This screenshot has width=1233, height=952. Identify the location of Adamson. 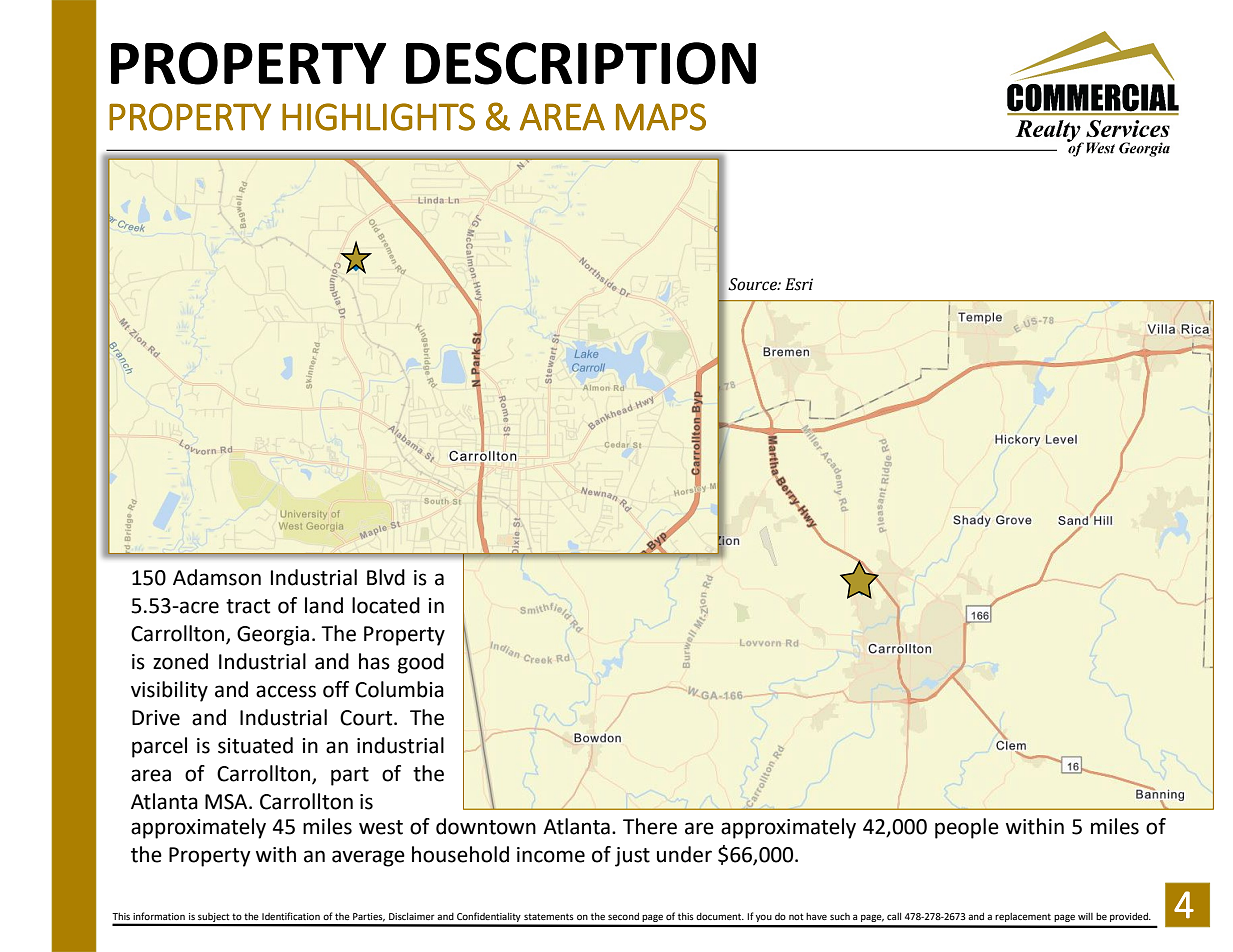
(217, 577).
